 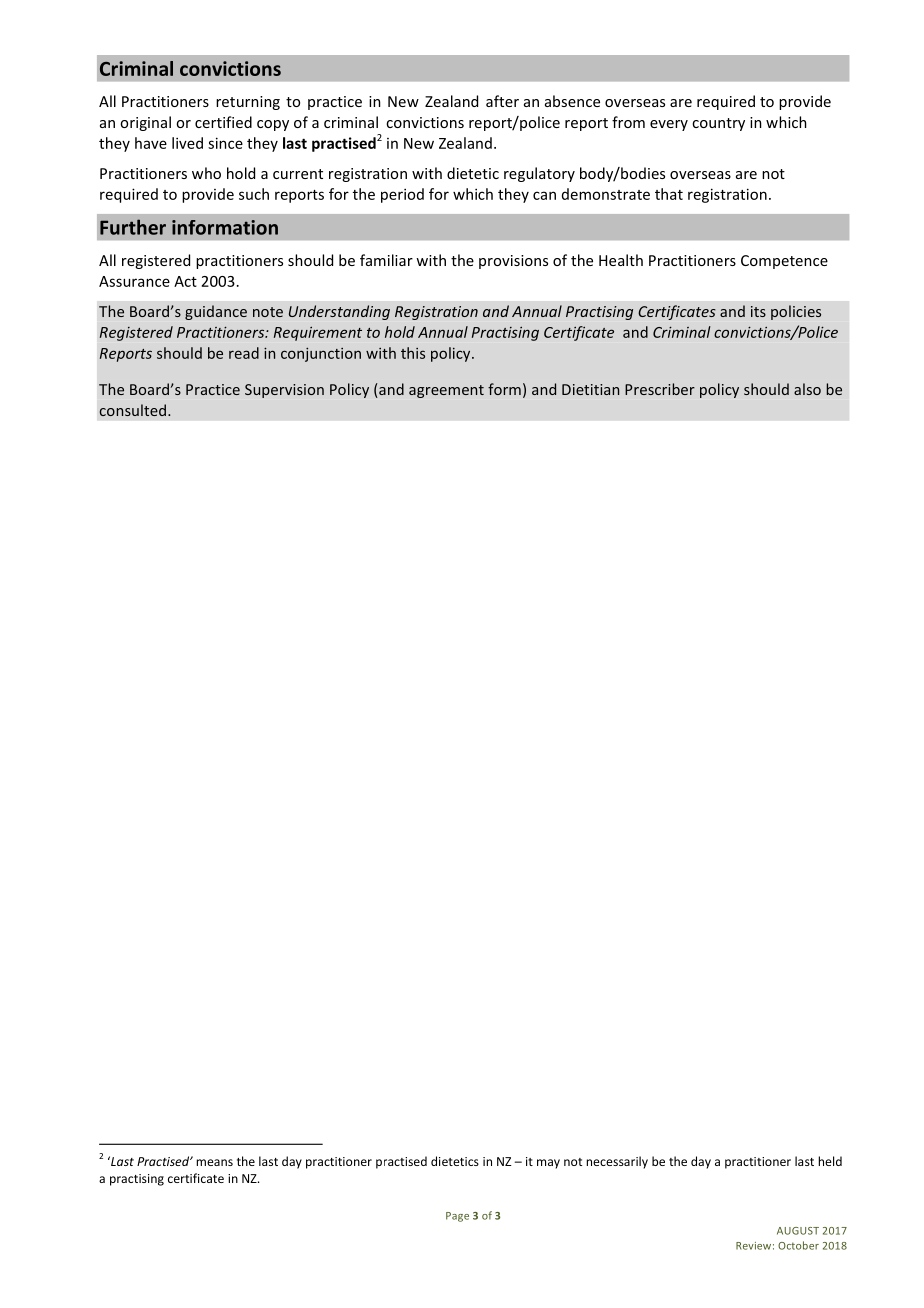 I want to click on since, so click(x=225, y=143).
